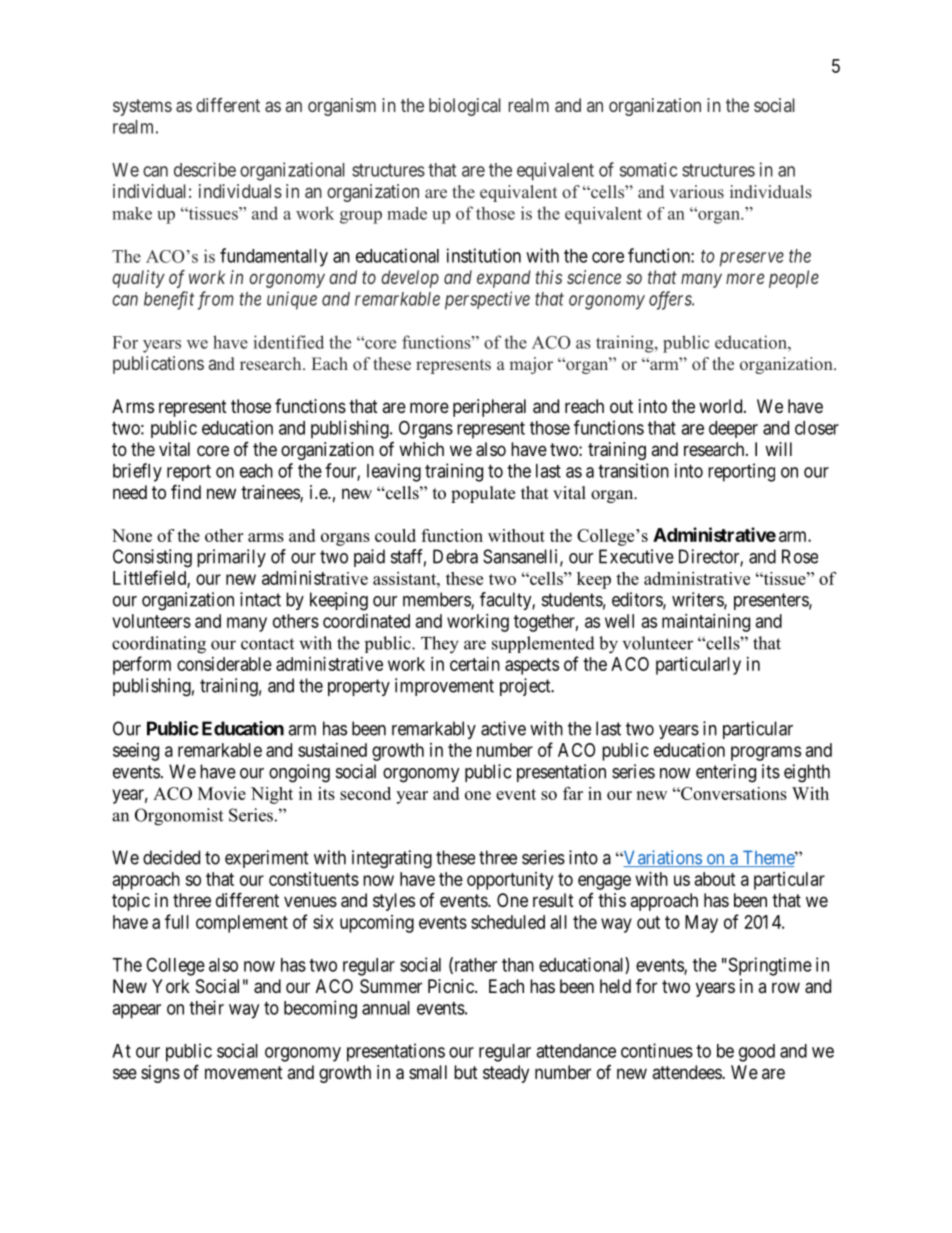 The width and height of the document is (952, 1233). What do you see at coordinates (465, 107) in the document?
I see `biological` at bounding box center [465, 107].
